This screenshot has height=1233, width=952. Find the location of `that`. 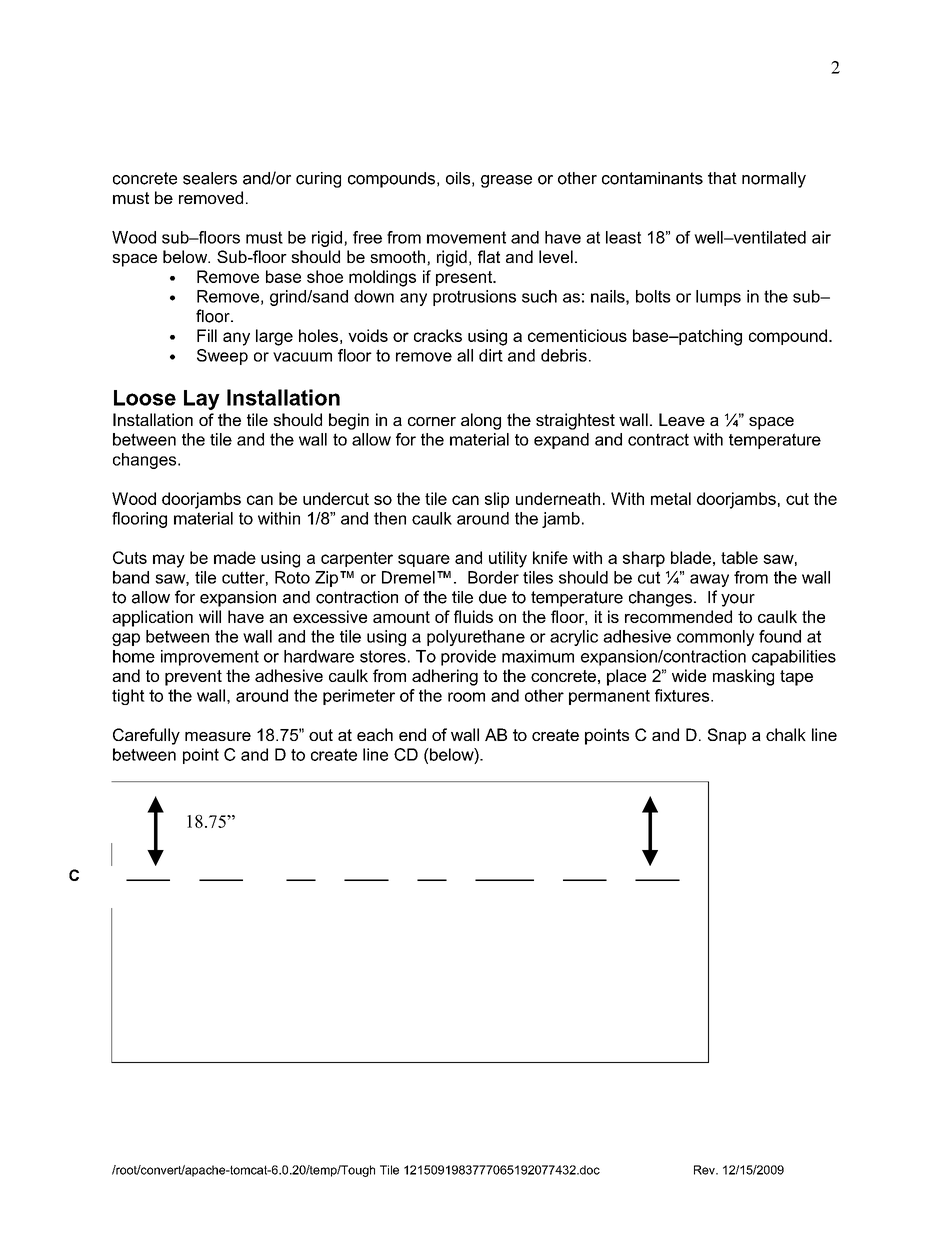

that is located at coordinates (722, 178).
